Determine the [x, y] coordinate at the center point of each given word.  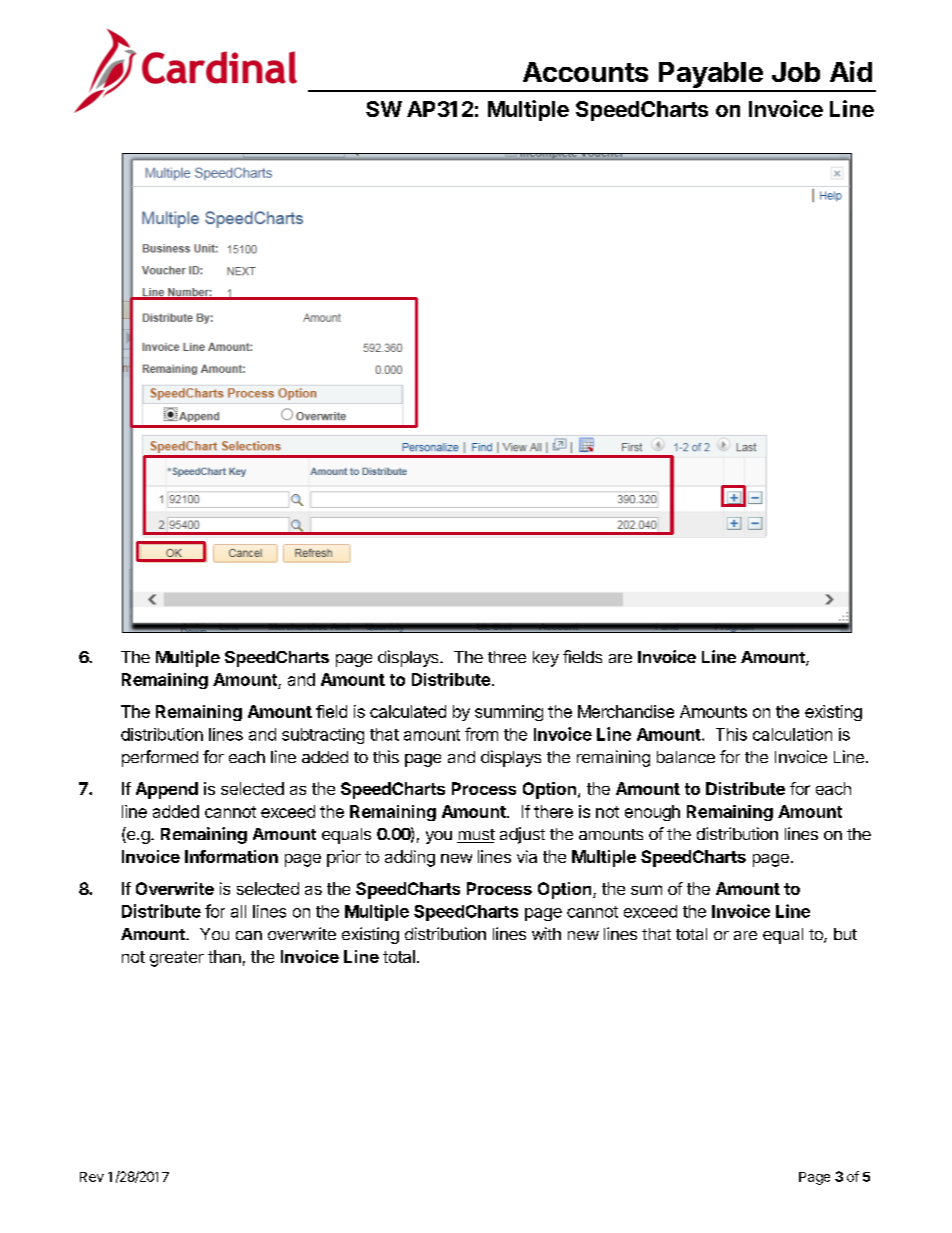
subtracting [323, 736]
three [507, 657]
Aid [851, 71]
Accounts [585, 72]
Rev [92, 1177]
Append [167, 790]
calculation [792, 734]
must [476, 836]
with [546, 933]
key [546, 659]
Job [796, 72]
